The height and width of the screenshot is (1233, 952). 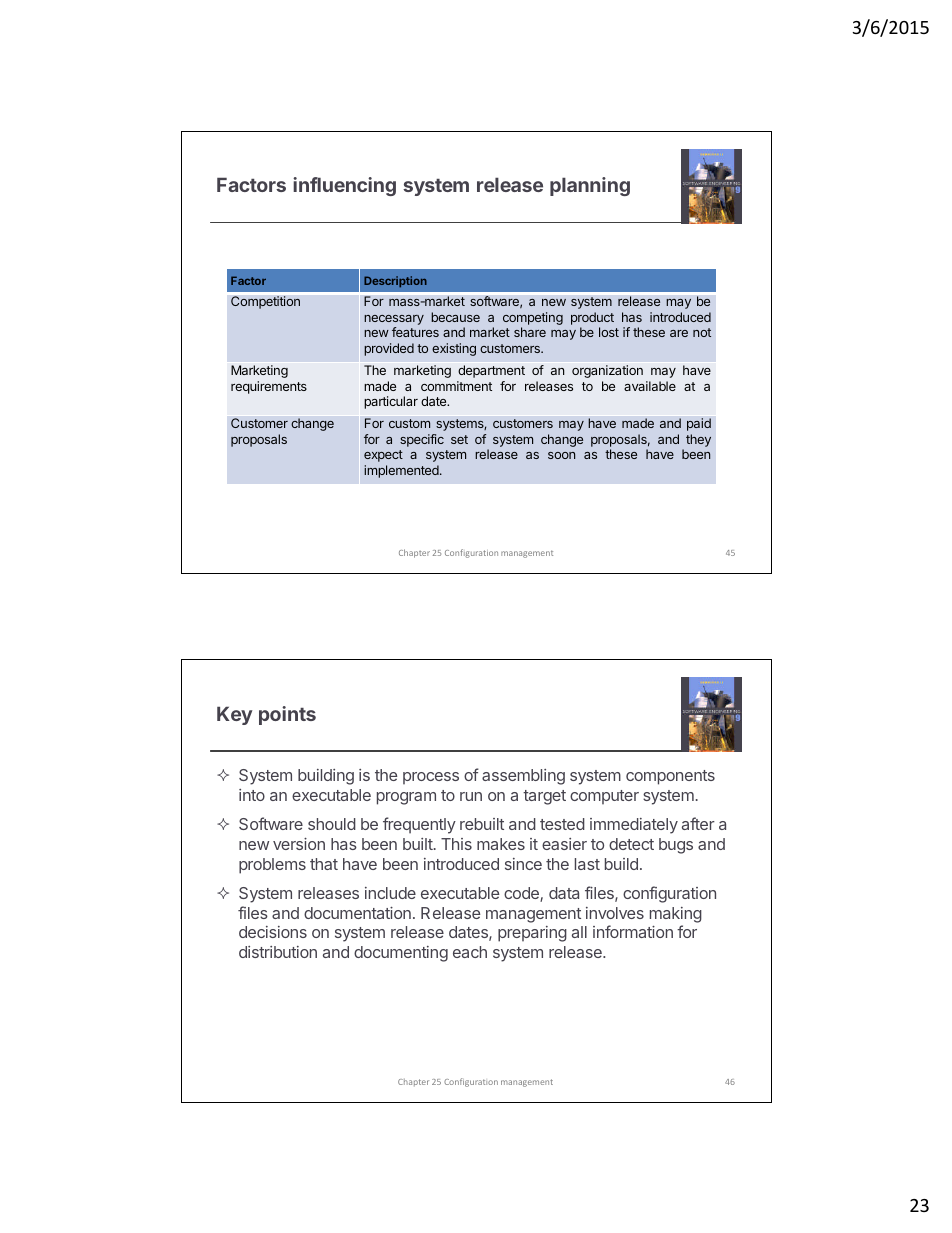 What do you see at coordinates (470, 952) in the screenshot?
I see `each` at bounding box center [470, 952].
